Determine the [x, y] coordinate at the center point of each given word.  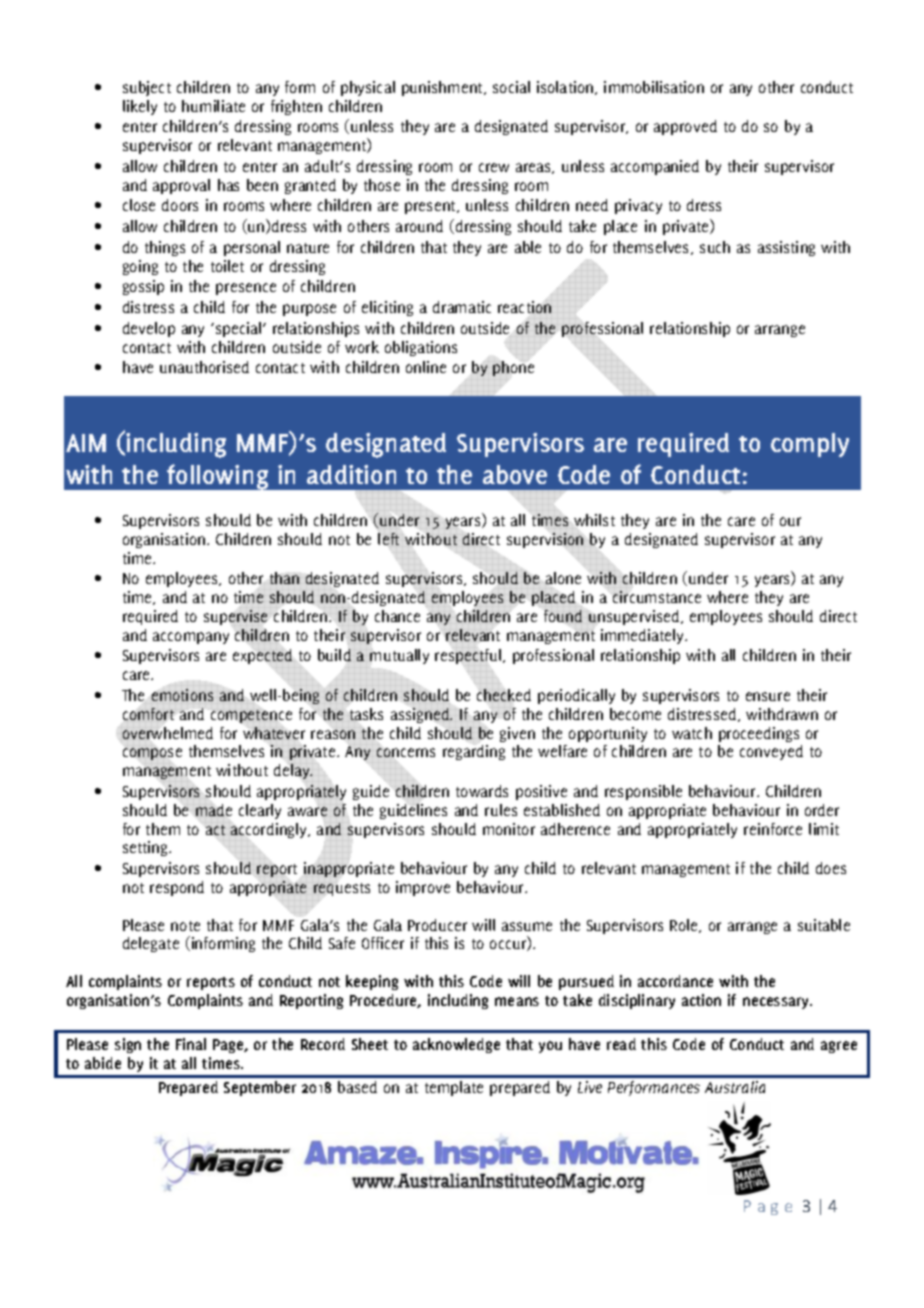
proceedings [759, 734]
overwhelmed [167, 733]
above [515, 474]
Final [191, 1044]
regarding [474, 752]
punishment [443, 88]
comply [810, 445]
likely [140, 107]
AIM [86, 443]
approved [685, 127]
